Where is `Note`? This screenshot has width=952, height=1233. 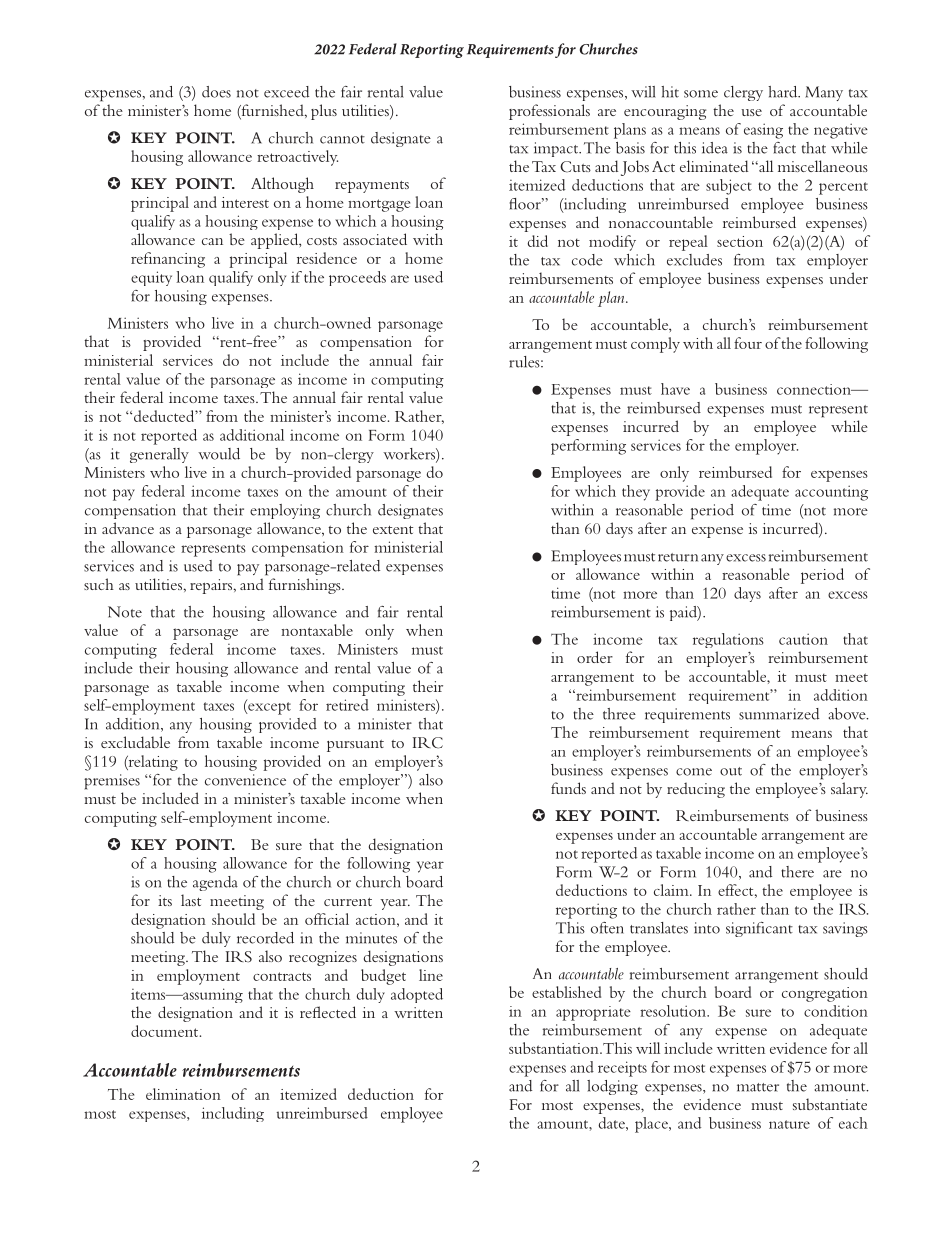
Note is located at coordinates (125, 612).
